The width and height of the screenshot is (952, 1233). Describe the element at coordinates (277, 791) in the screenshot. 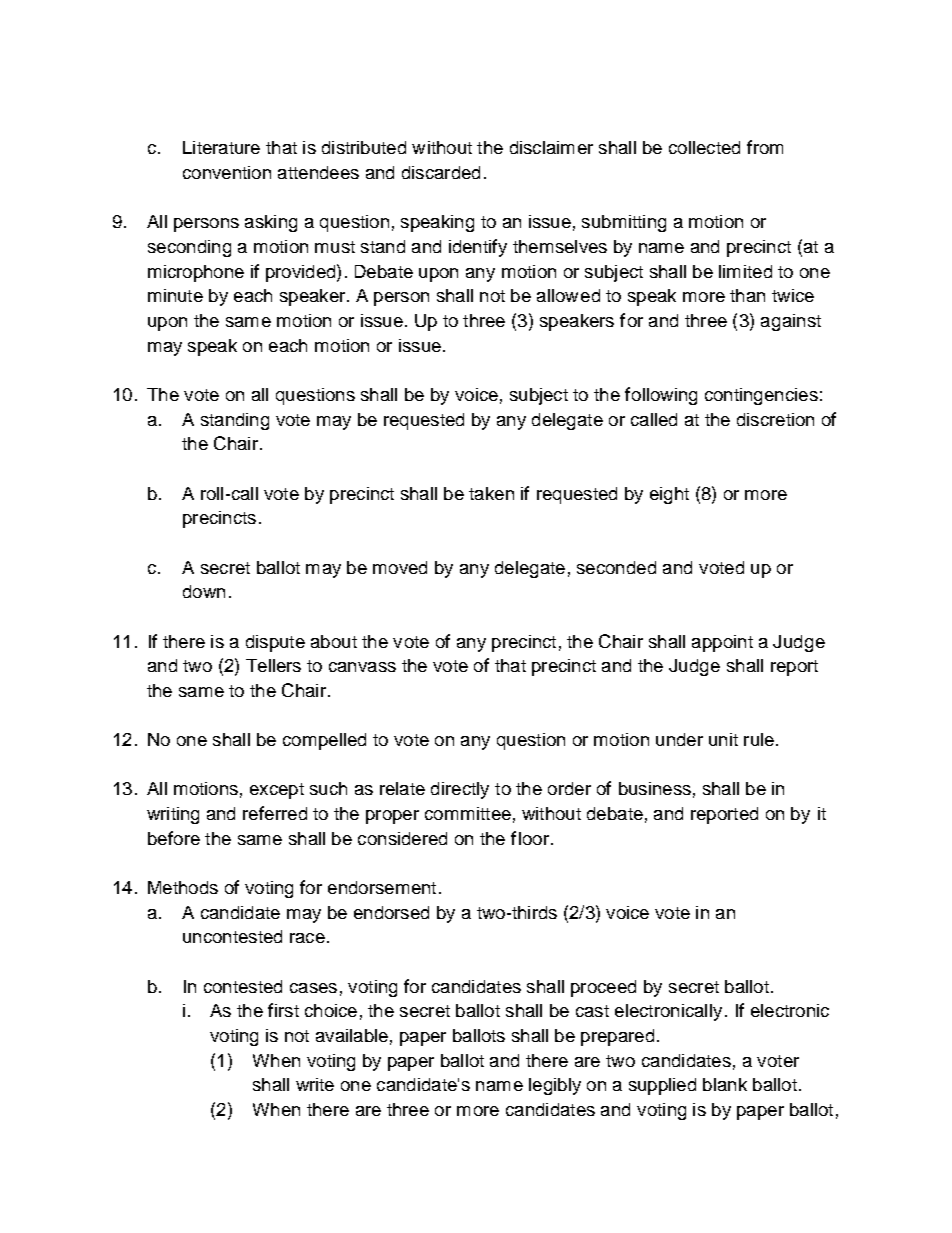

I see `except` at that location.
